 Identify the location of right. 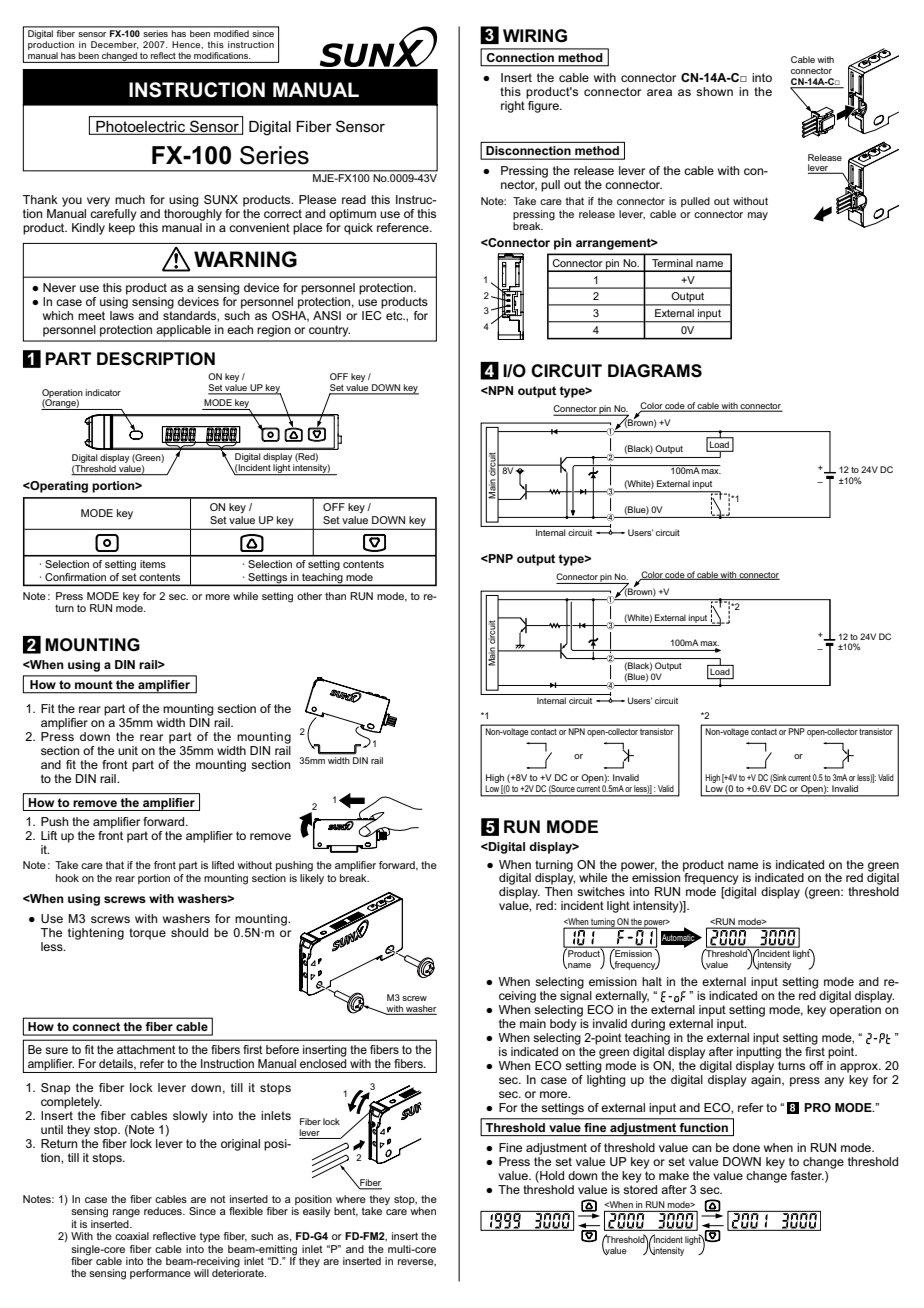
(513, 107).
